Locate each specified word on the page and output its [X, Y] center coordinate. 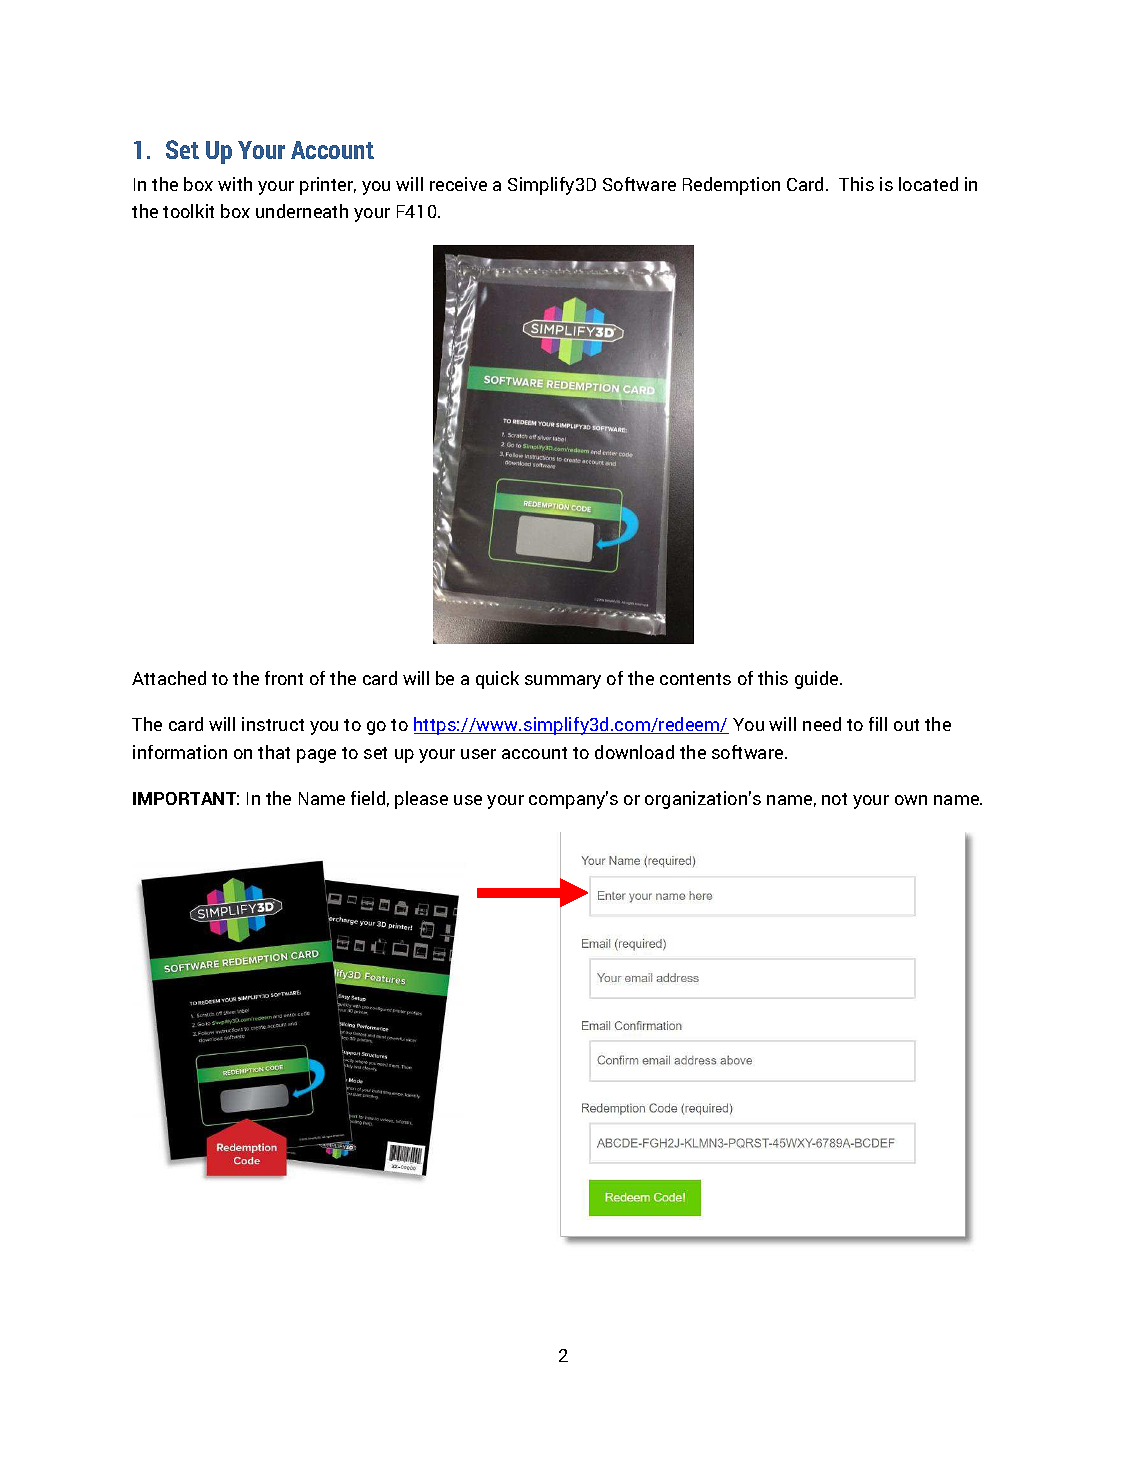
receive [458, 184]
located [928, 184]
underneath [302, 211]
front [284, 678]
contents [695, 679]
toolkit [188, 211]
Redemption [731, 186]
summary [563, 682]
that [274, 752]
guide [818, 680]
